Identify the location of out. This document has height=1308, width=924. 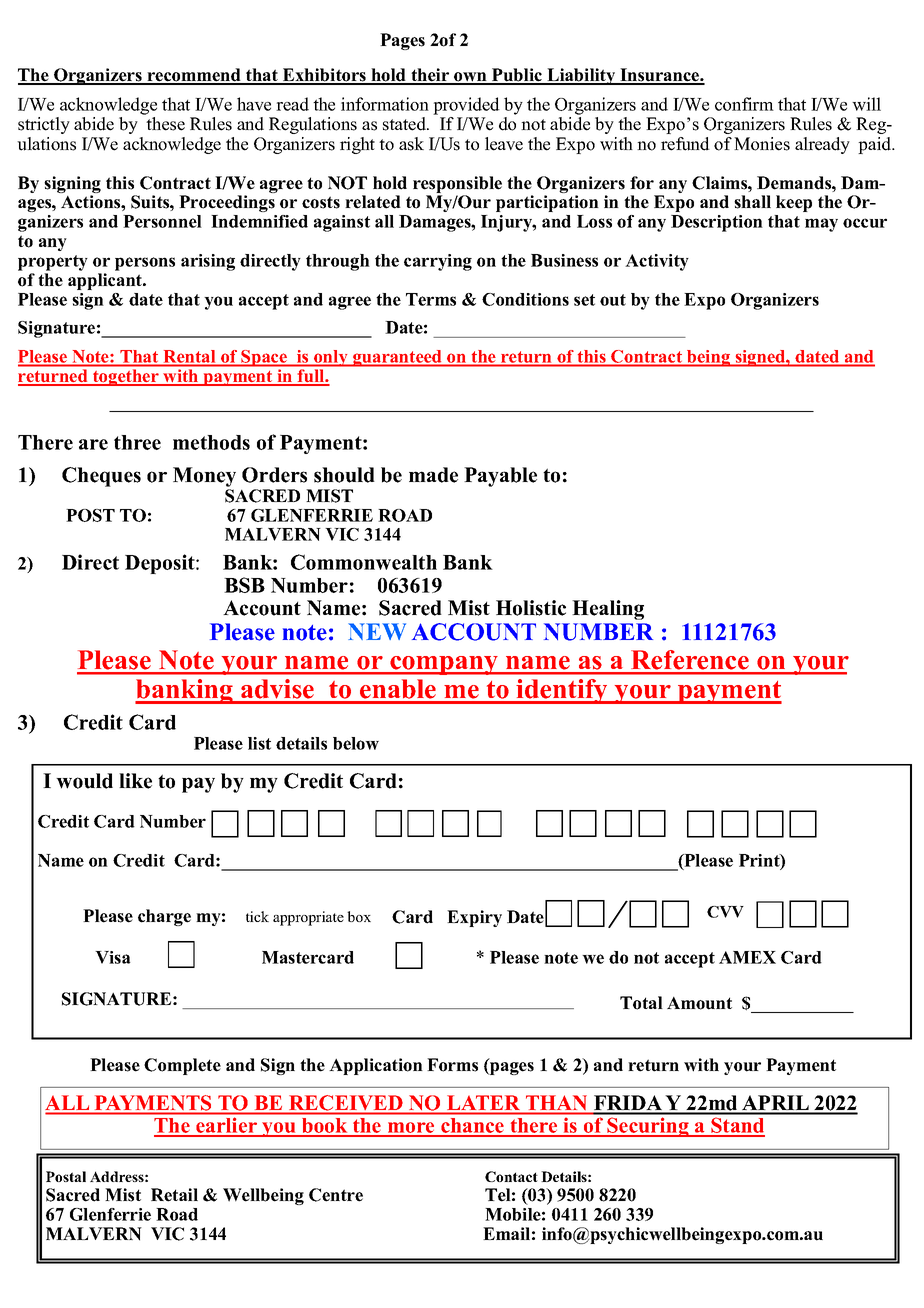
(613, 300).
